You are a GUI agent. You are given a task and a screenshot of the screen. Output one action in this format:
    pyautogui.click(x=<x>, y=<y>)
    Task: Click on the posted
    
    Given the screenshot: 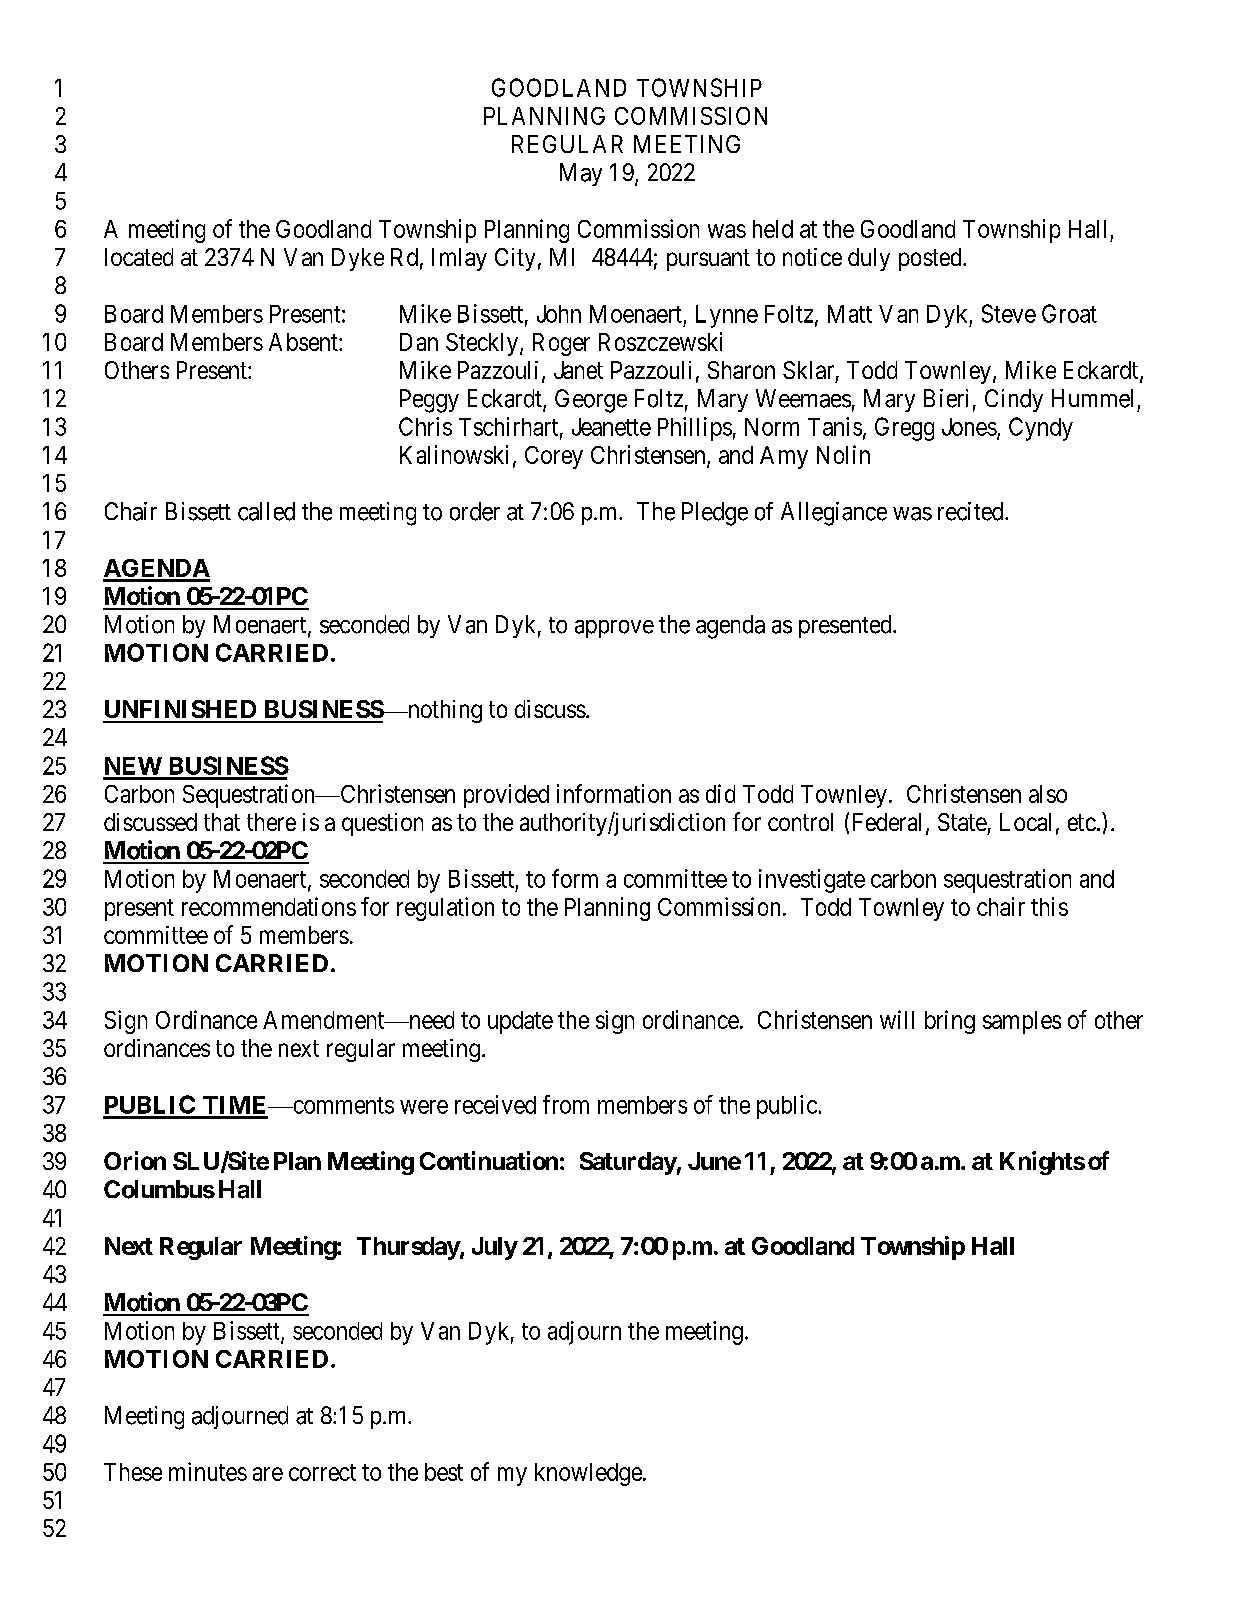 What is the action you would take?
    pyautogui.click(x=931, y=259)
